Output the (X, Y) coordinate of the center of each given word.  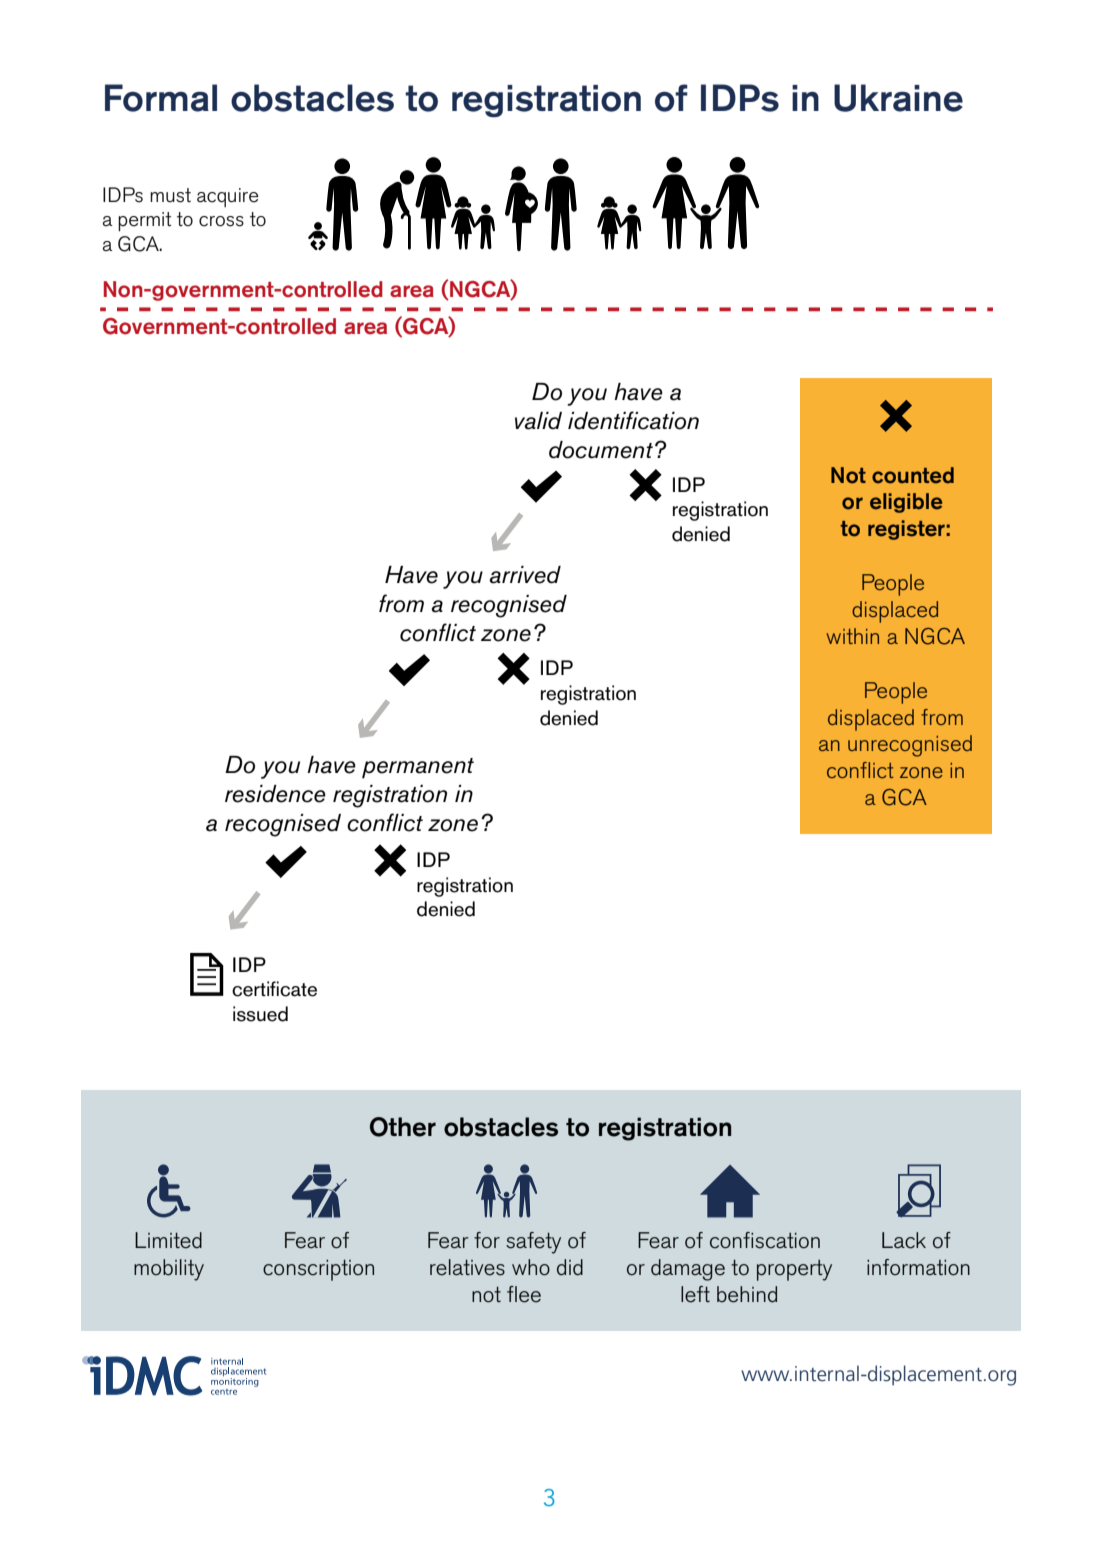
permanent (418, 768)
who (531, 1267)
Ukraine (898, 98)
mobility (169, 1270)
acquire (228, 197)
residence (275, 794)
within (852, 636)
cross (221, 221)
